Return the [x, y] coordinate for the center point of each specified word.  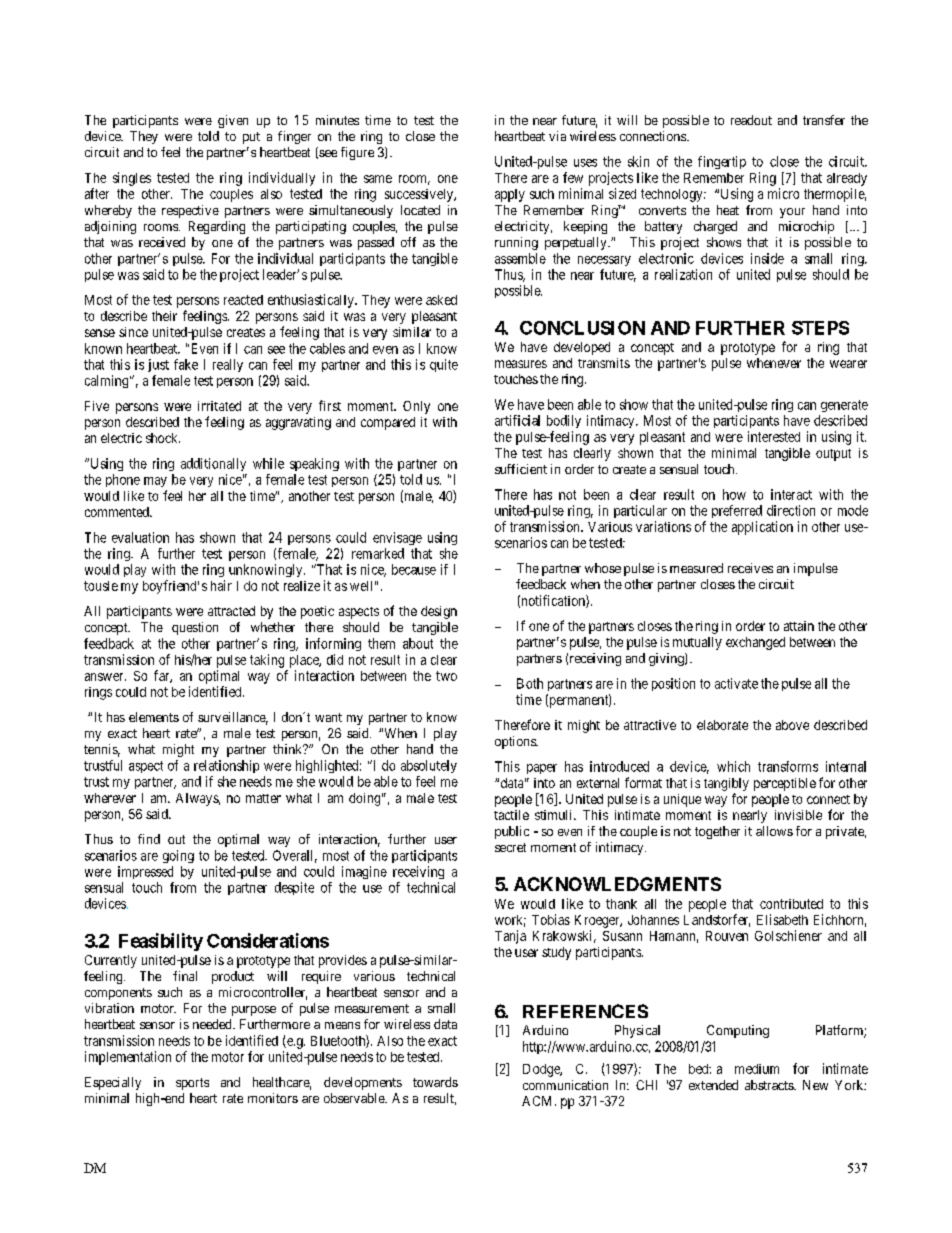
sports [192, 1084]
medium [757, 1069]
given [233, 121]
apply [510, 195]
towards [435, 1082]
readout [751, 120]
